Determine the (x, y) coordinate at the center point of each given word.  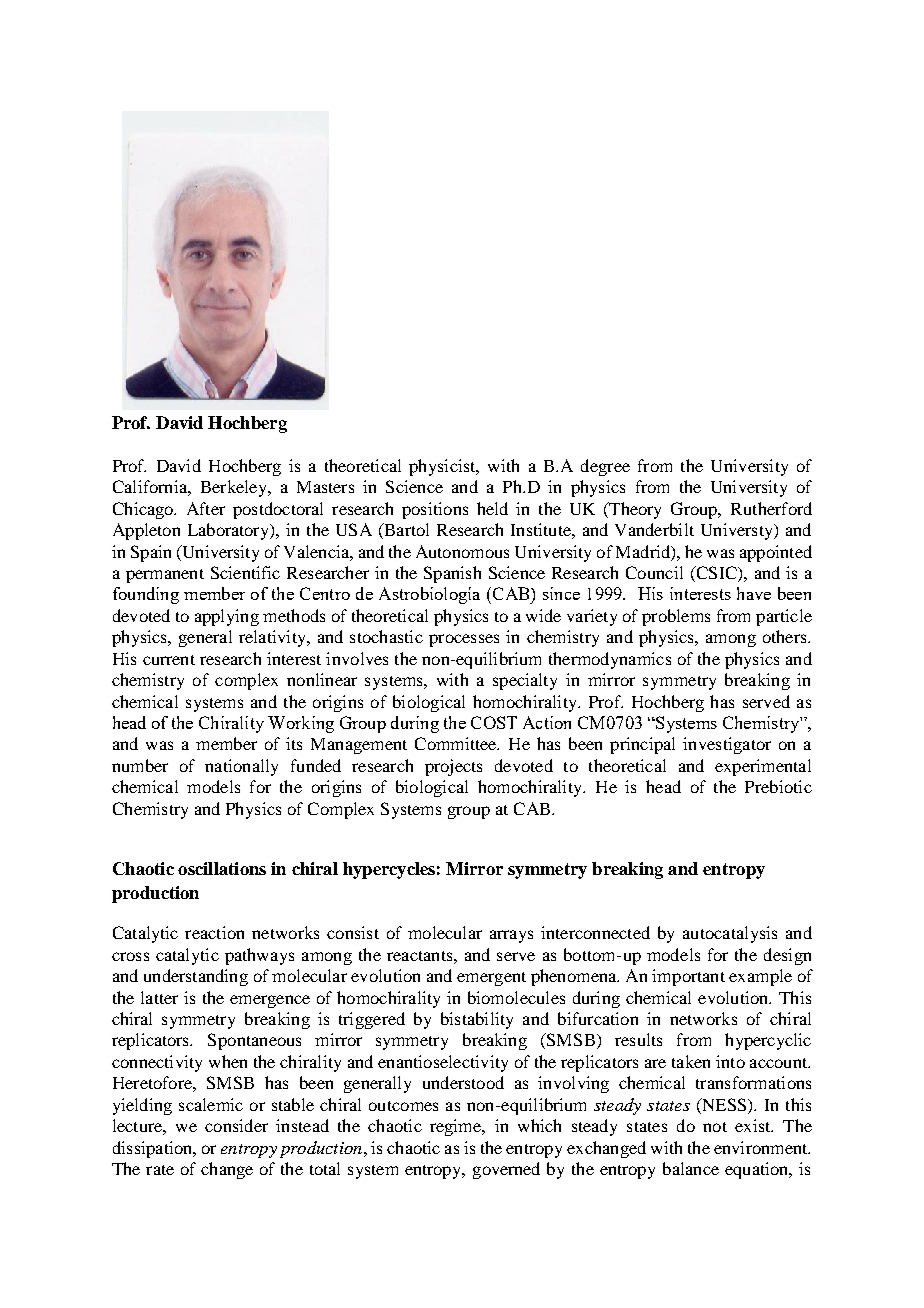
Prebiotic (778, 786)
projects (453, 767)
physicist (443, 467)
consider (236, 1125)
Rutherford (771, 508)
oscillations (222, 868)
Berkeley (235, 488)
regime (457, 1127)
